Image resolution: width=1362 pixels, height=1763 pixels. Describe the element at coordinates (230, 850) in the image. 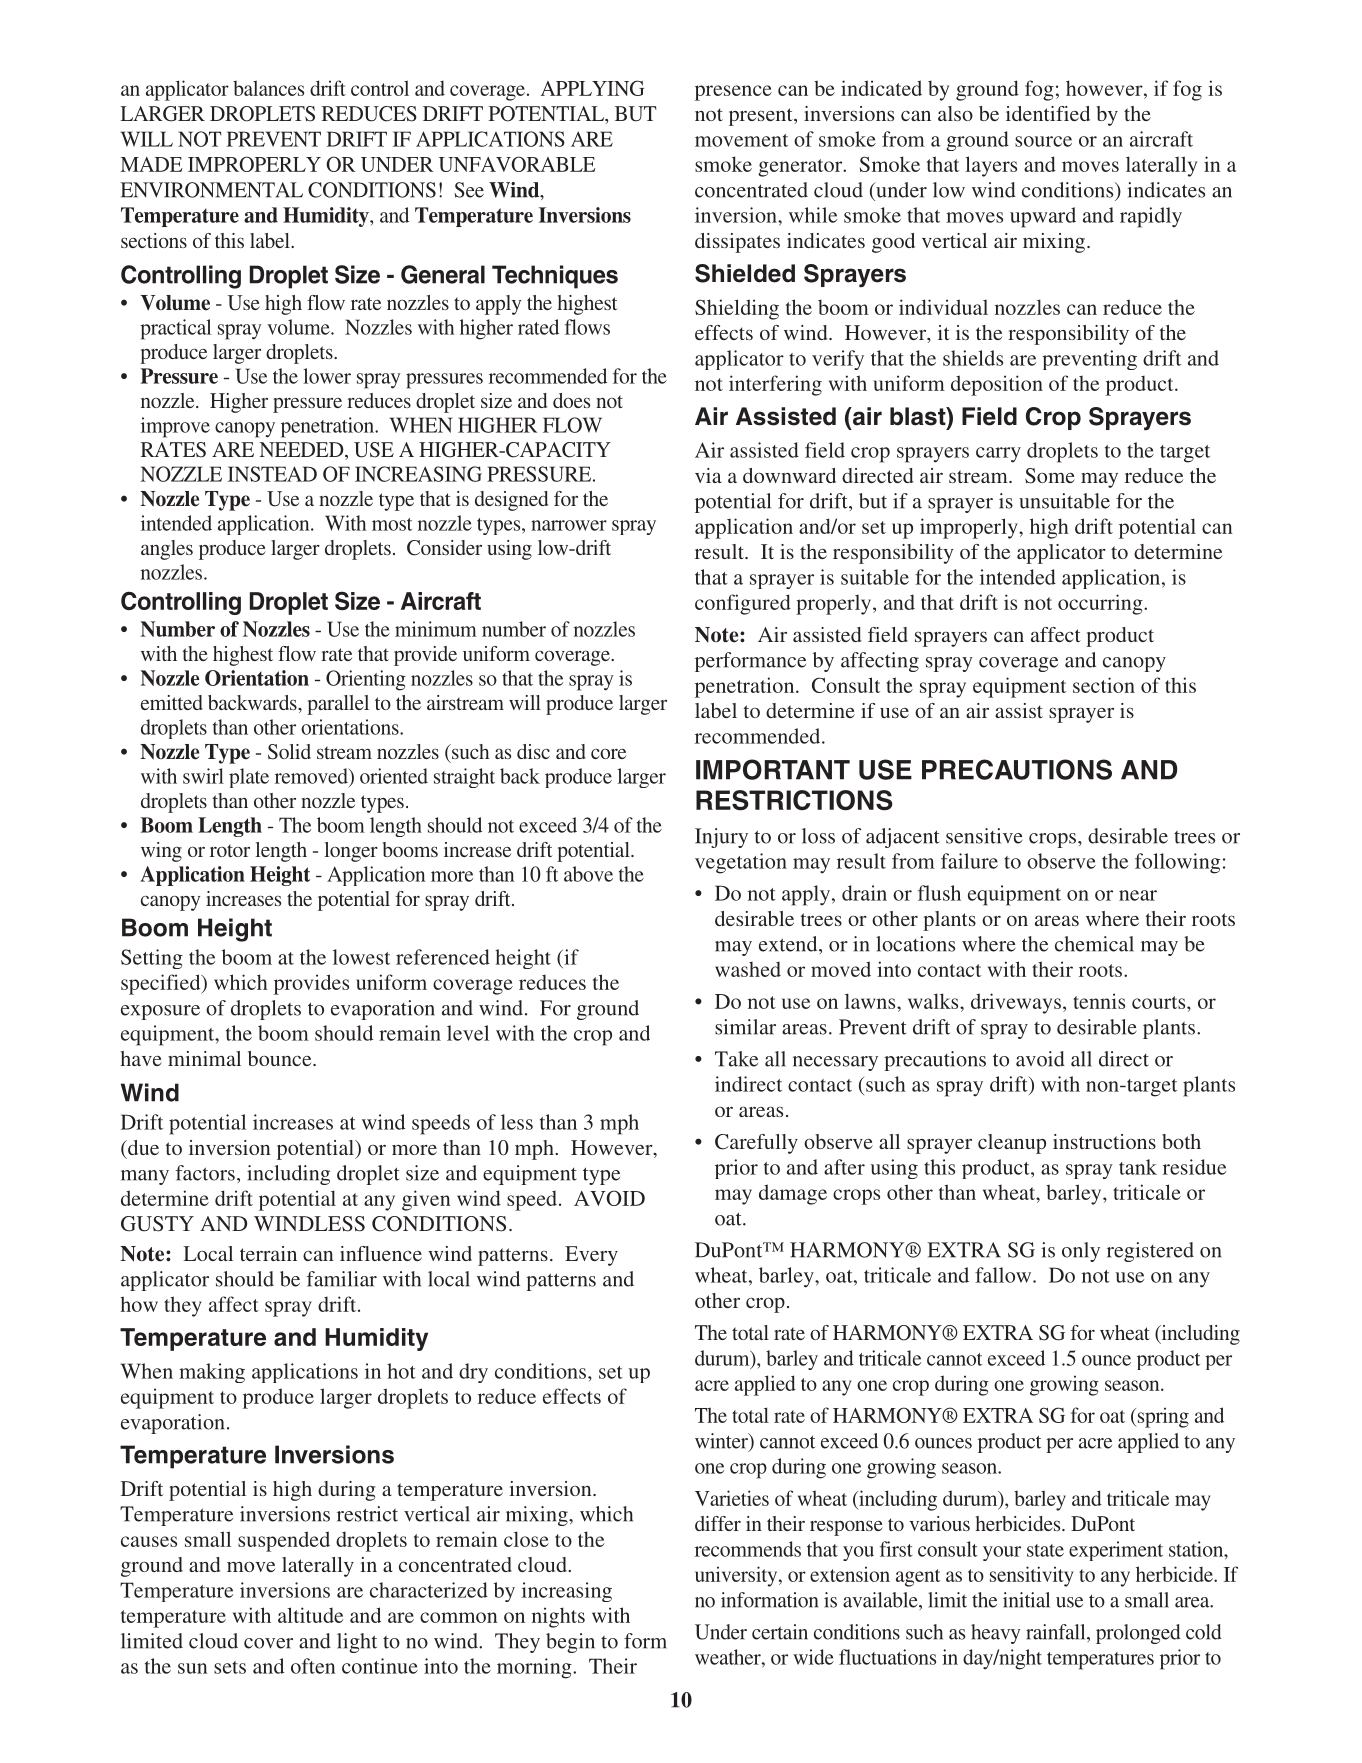

I see `rotor` at that location.
